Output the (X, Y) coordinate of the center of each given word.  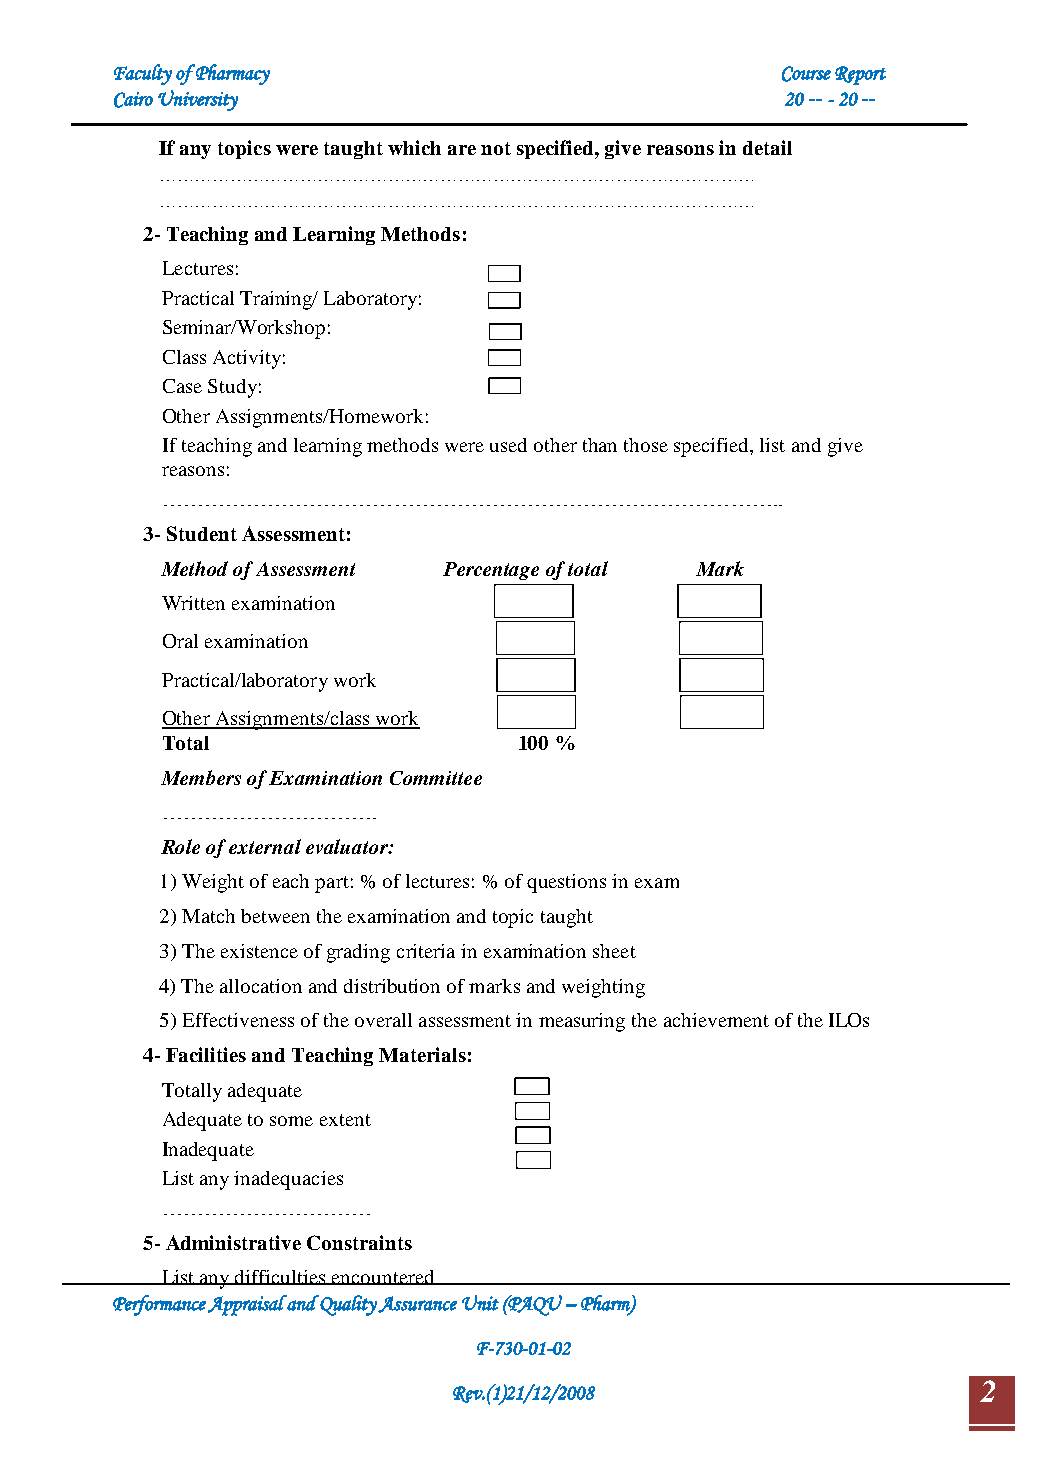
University (198, 100)
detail (767, 147)
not (496, 148)
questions (566, 883)
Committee (436, 778)
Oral (180, 641)
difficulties (280, 1277)
